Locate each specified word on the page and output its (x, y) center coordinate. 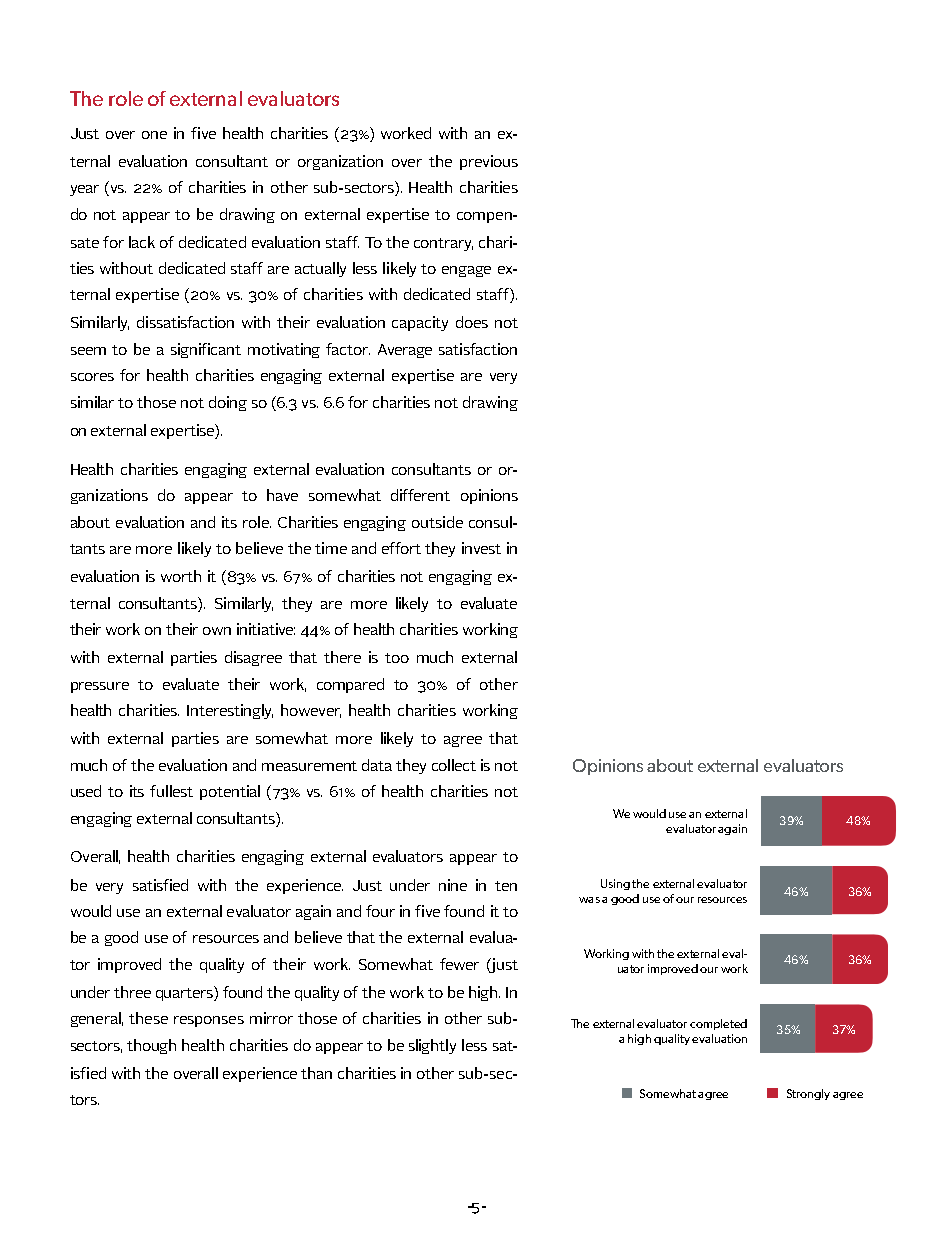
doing (228, 403)
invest (481, 548)
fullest (171, 791)
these (148, 1018)
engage (466, 271)
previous (489, 162)
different (420, 495)
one (154, 135)
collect (454, 765)
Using (615, 884)
